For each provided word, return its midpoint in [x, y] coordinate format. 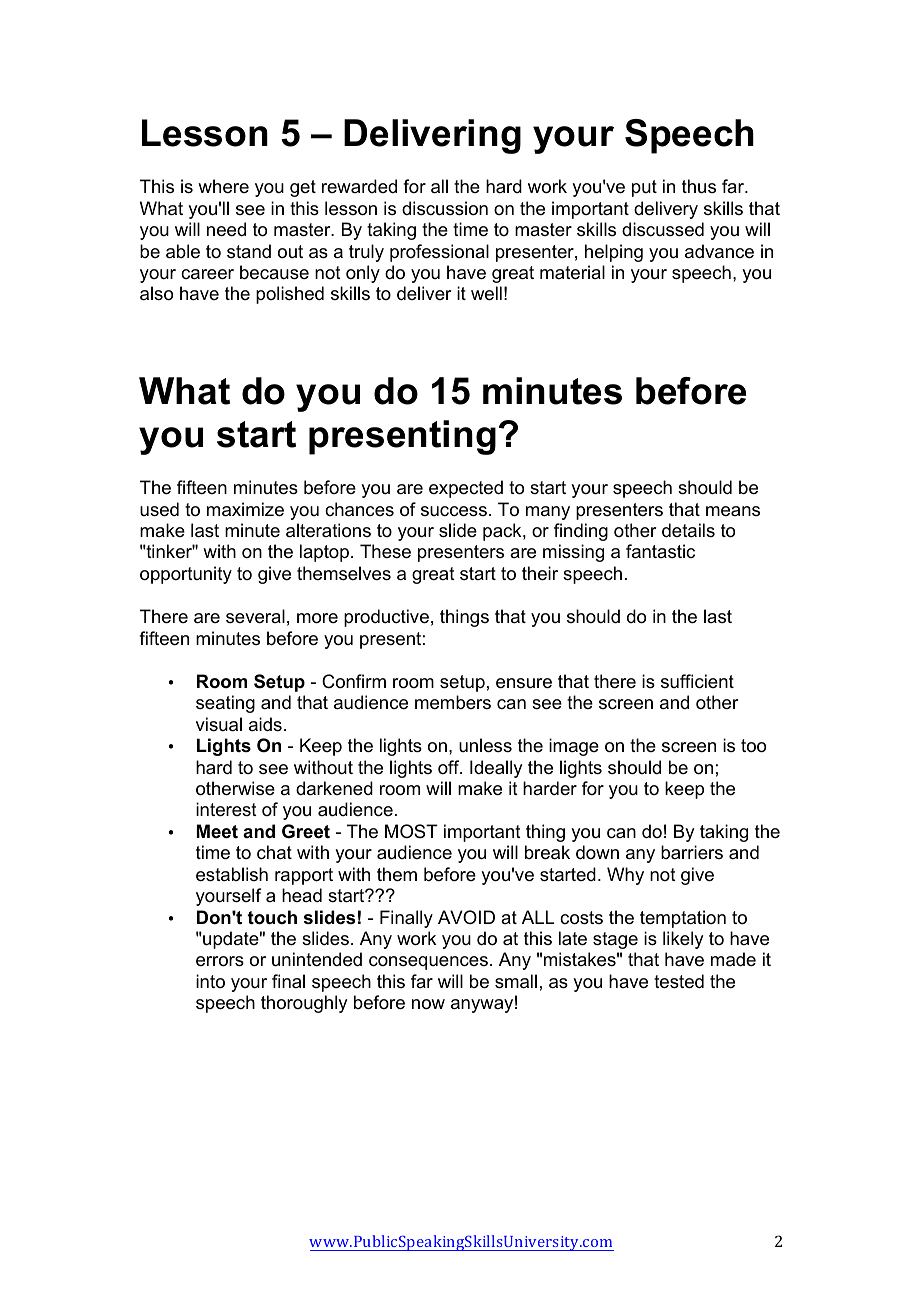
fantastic [660, 551]
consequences [428, 963]
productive [386, 618]
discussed [663, 229]
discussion [445, 208]
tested [679, 981]
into [210, 981]
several [255, 616]
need [226, 229]
